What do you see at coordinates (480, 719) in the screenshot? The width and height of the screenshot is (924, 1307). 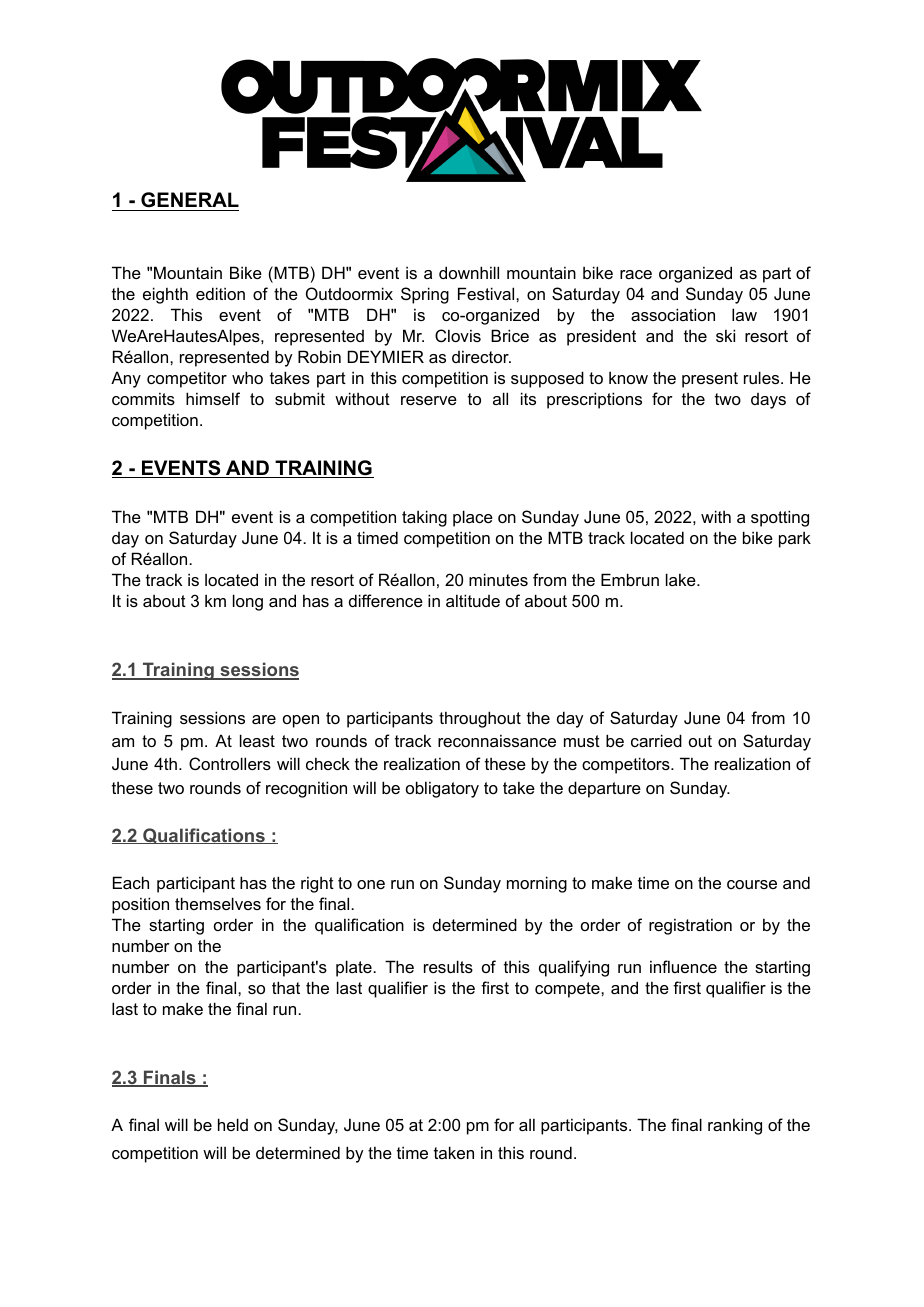 I see `throughout` at bounding box center [480, 719].
